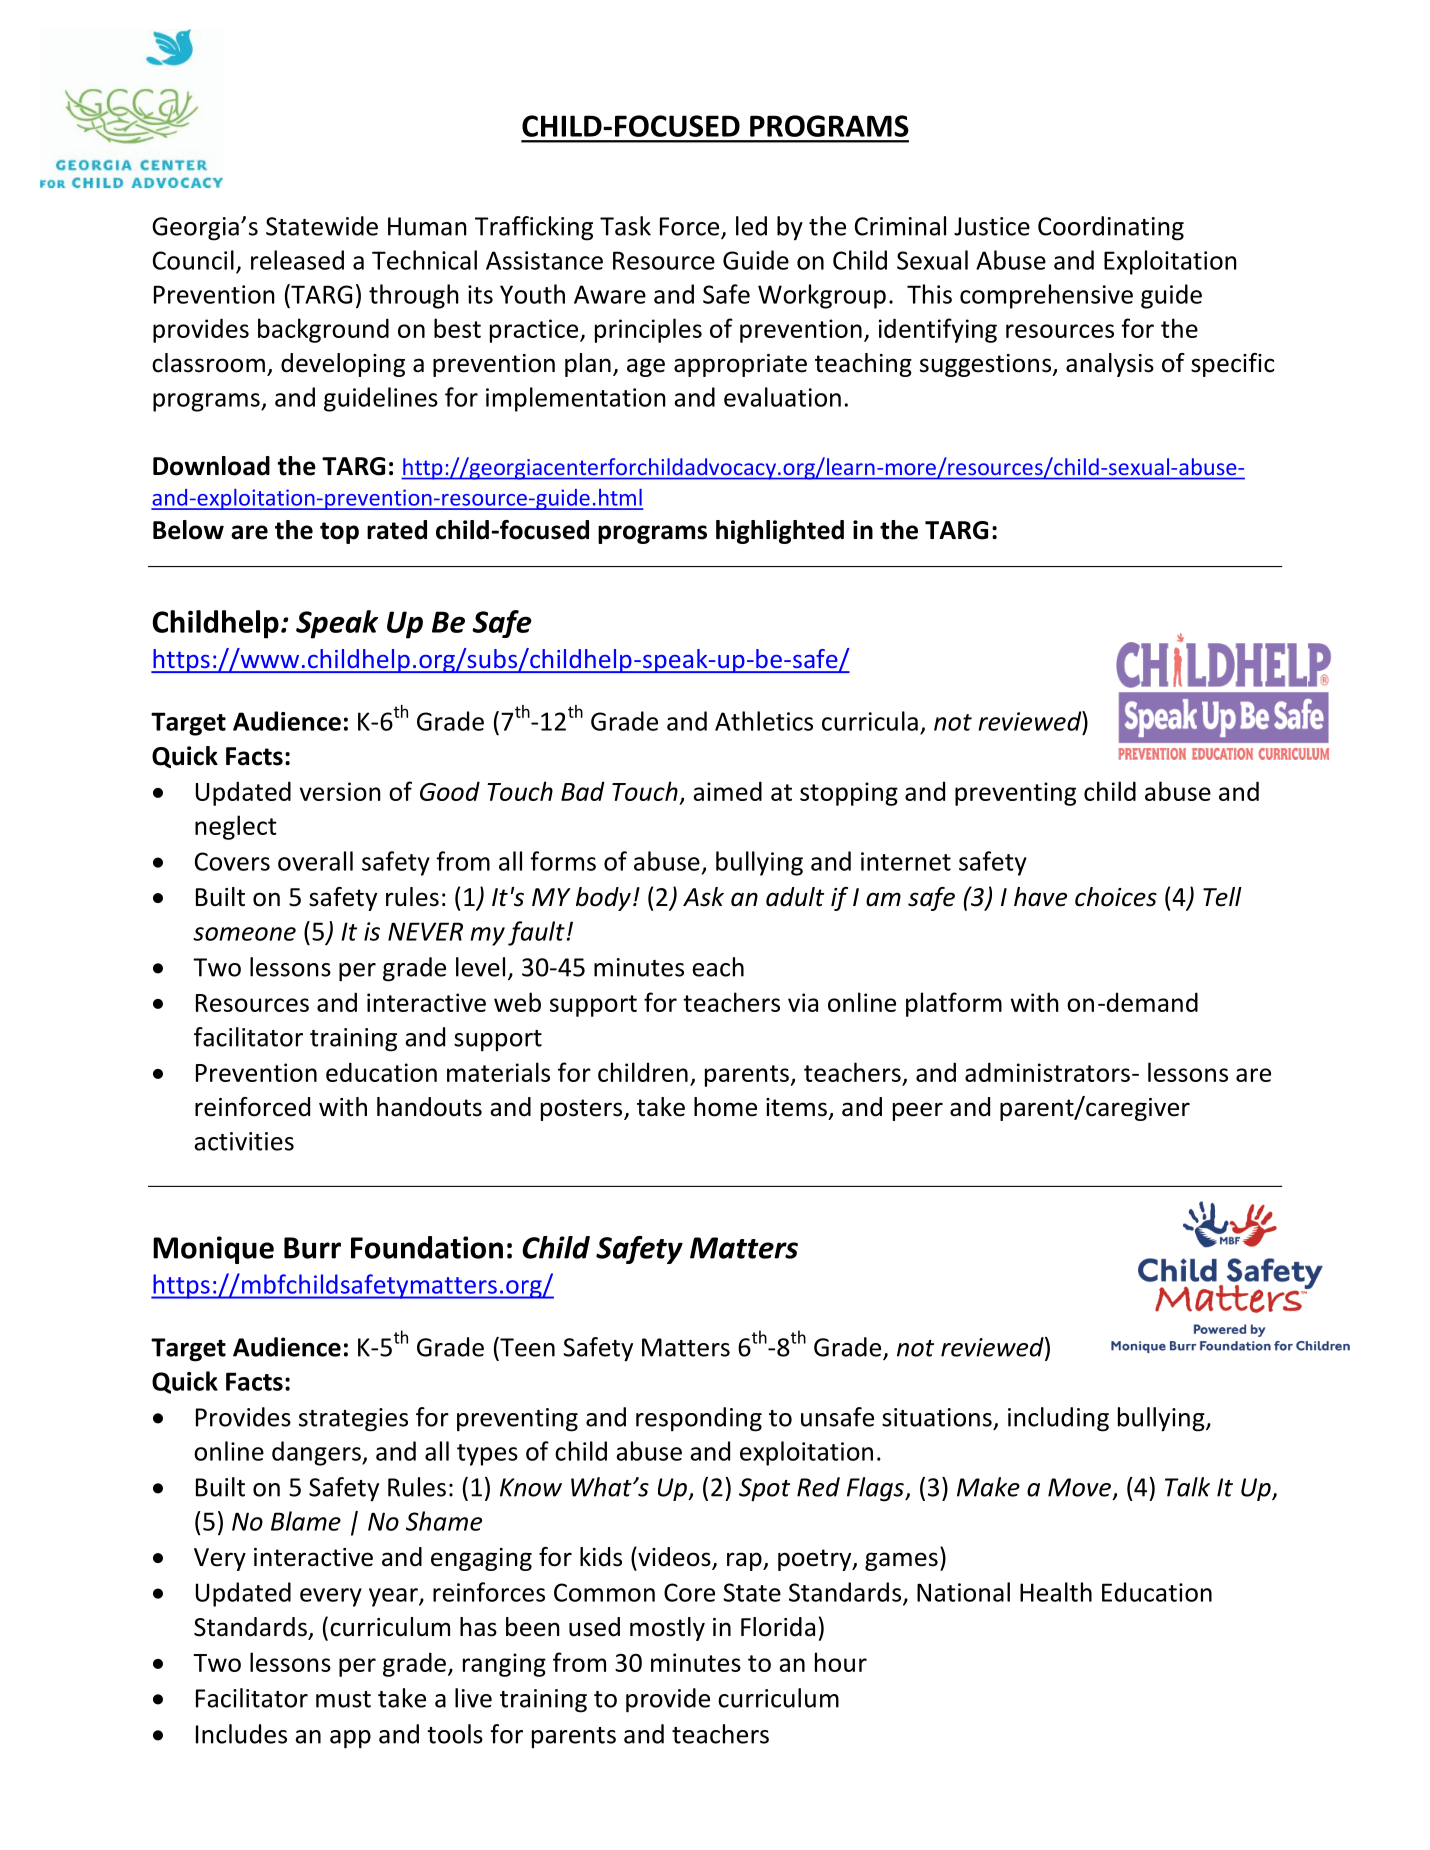 This document has height=1850, width=1430. I want to click on Coordinating, so click(1111, 228).
